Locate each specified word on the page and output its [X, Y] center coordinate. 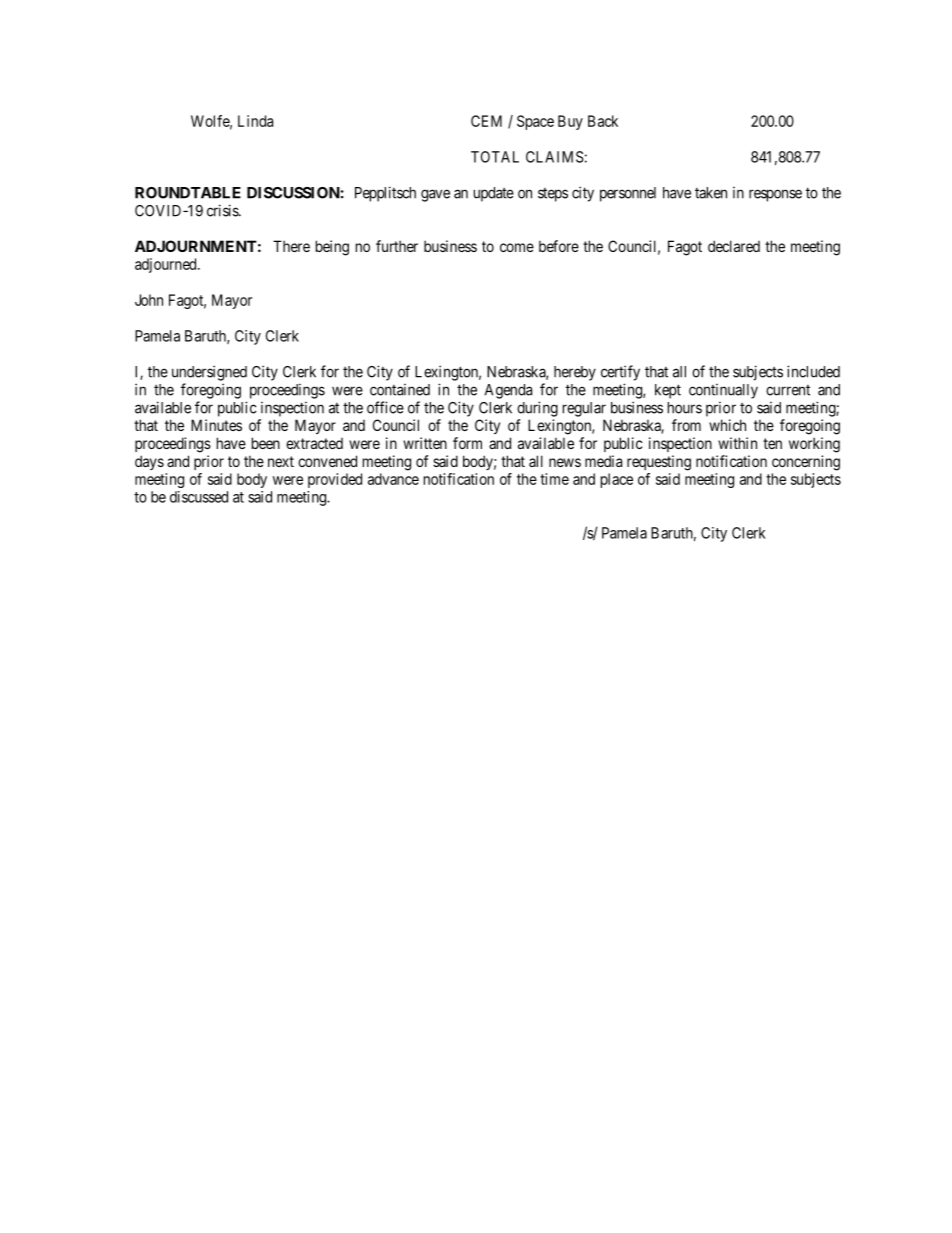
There [291, 246]
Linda [255, 121]
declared [734, 246]
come [517, 247]
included [813, 371]
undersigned [209, 373]
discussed [199, 497]
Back [603, 121]
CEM [486, 121]
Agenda [508, 391]
